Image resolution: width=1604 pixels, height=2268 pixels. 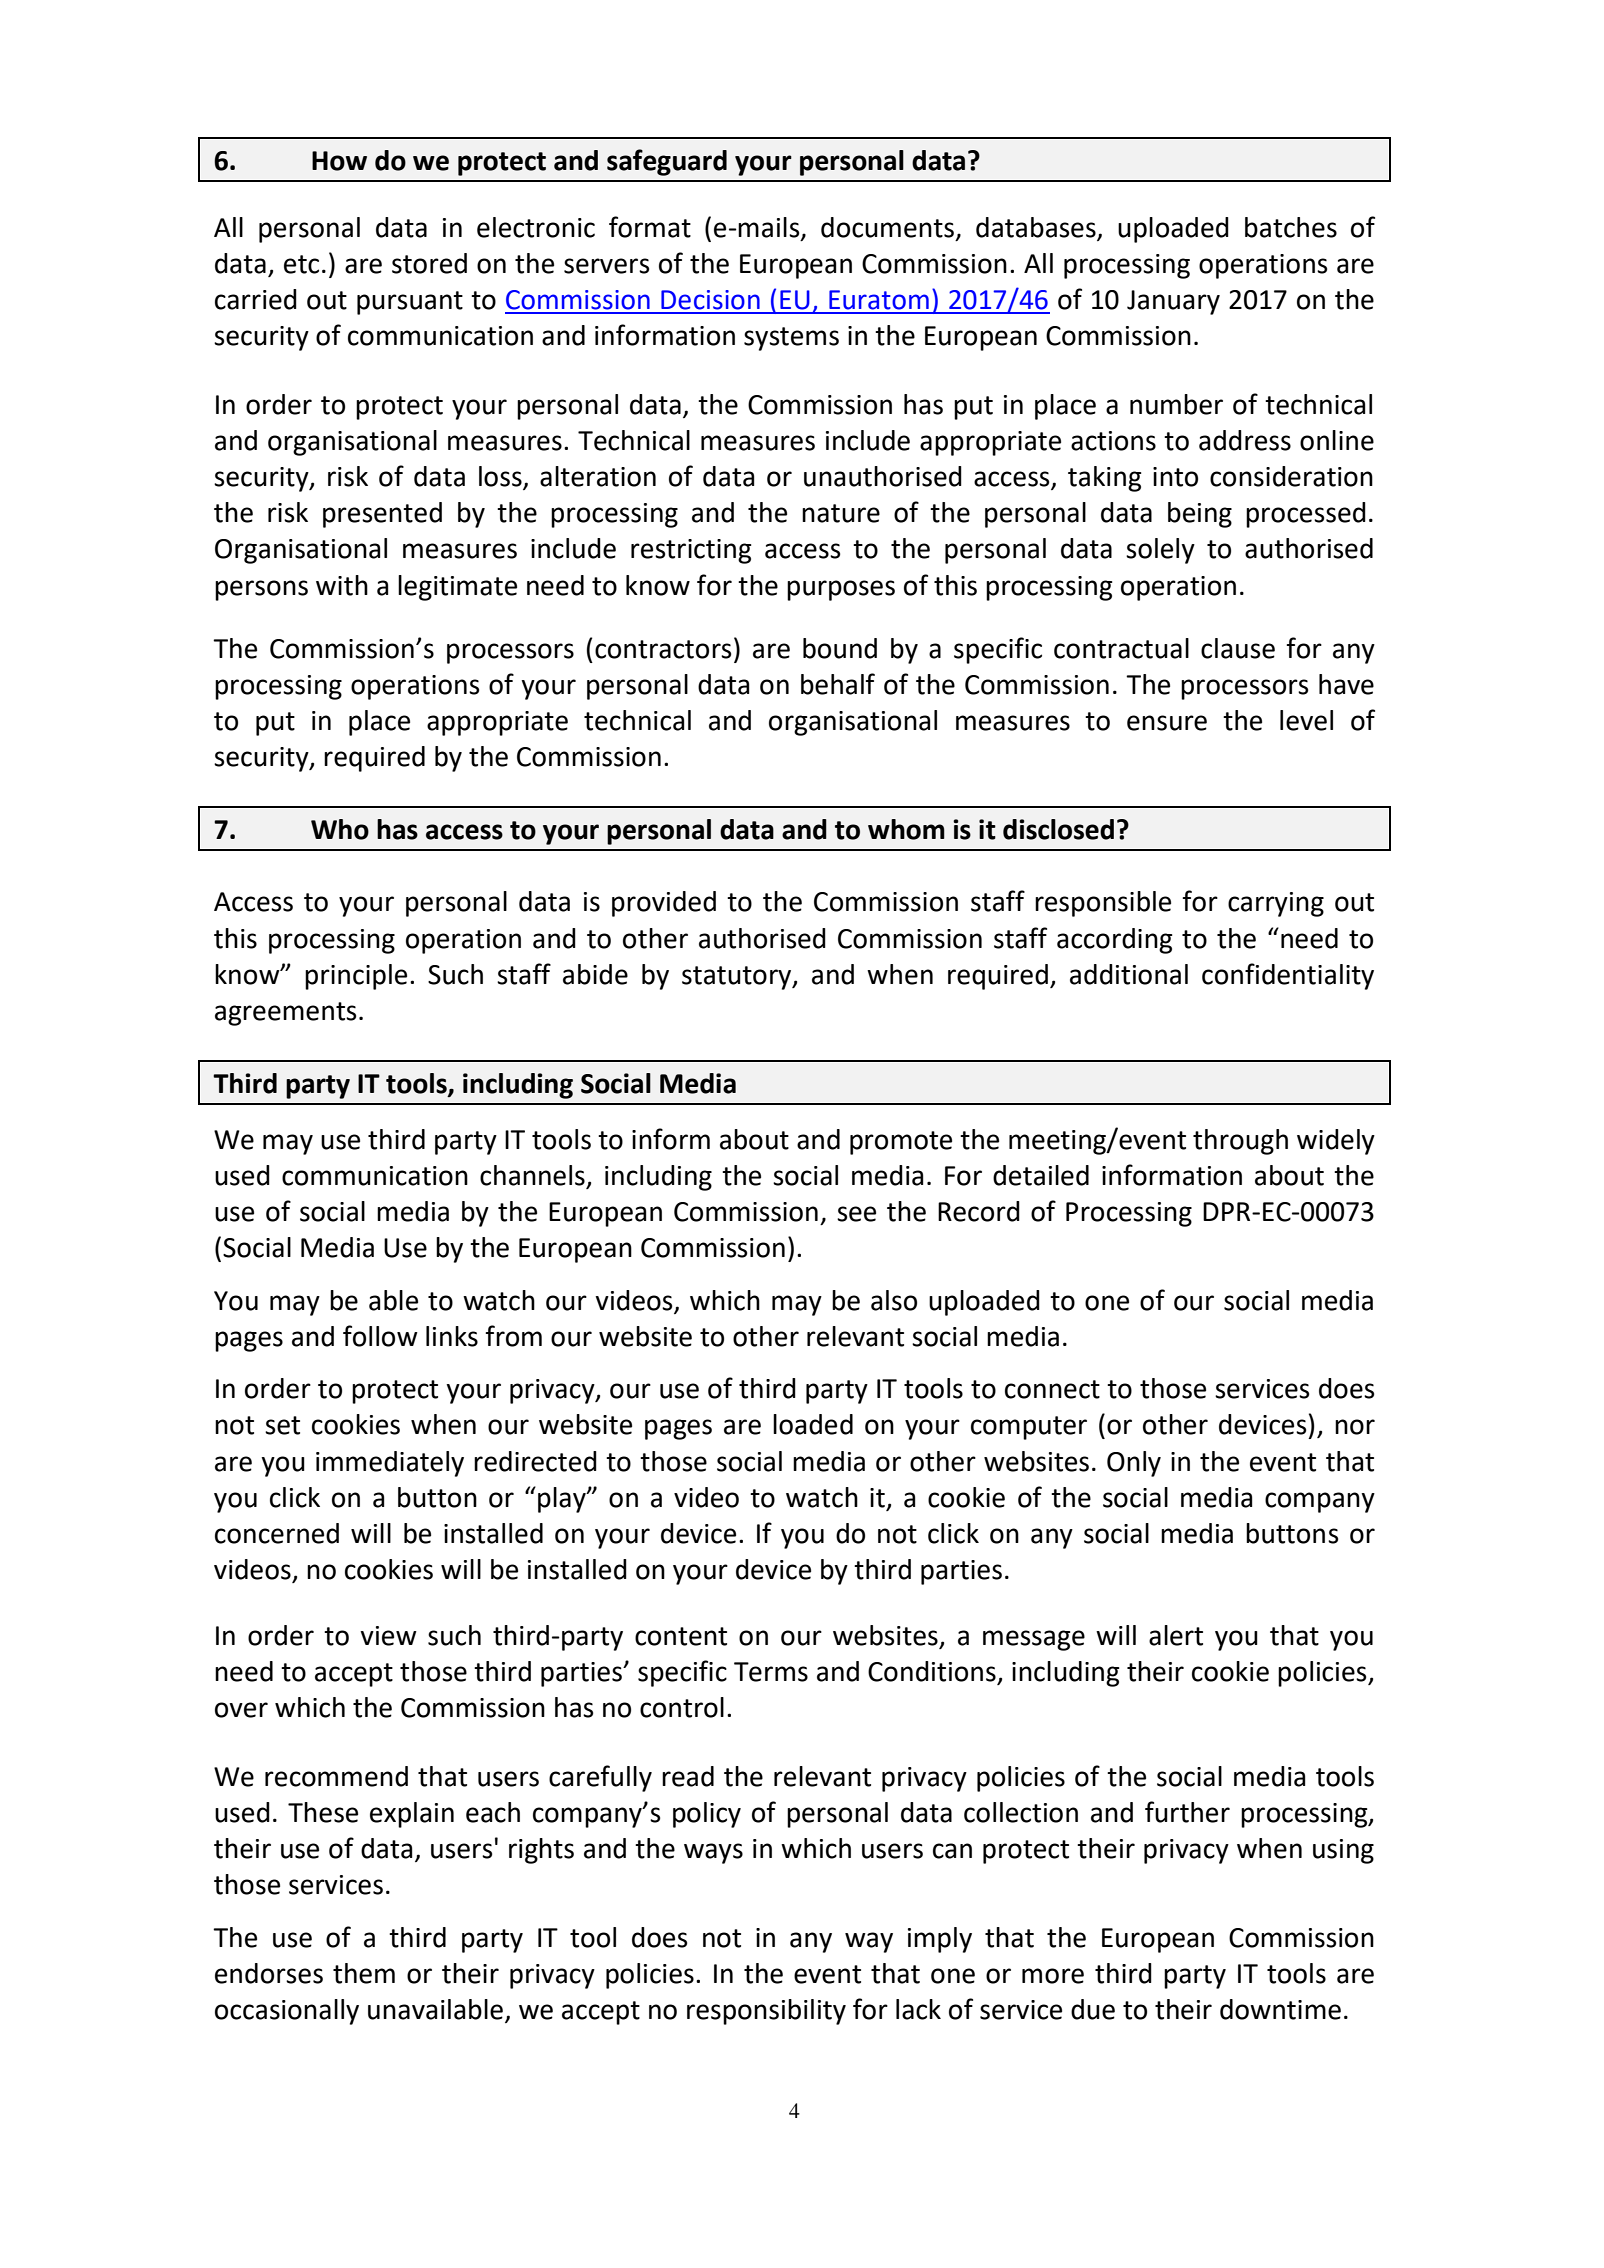 What do you see at coordinates (901, 1143) in the screenshot?
I see `promote` at bounding box center [901, 1143].
